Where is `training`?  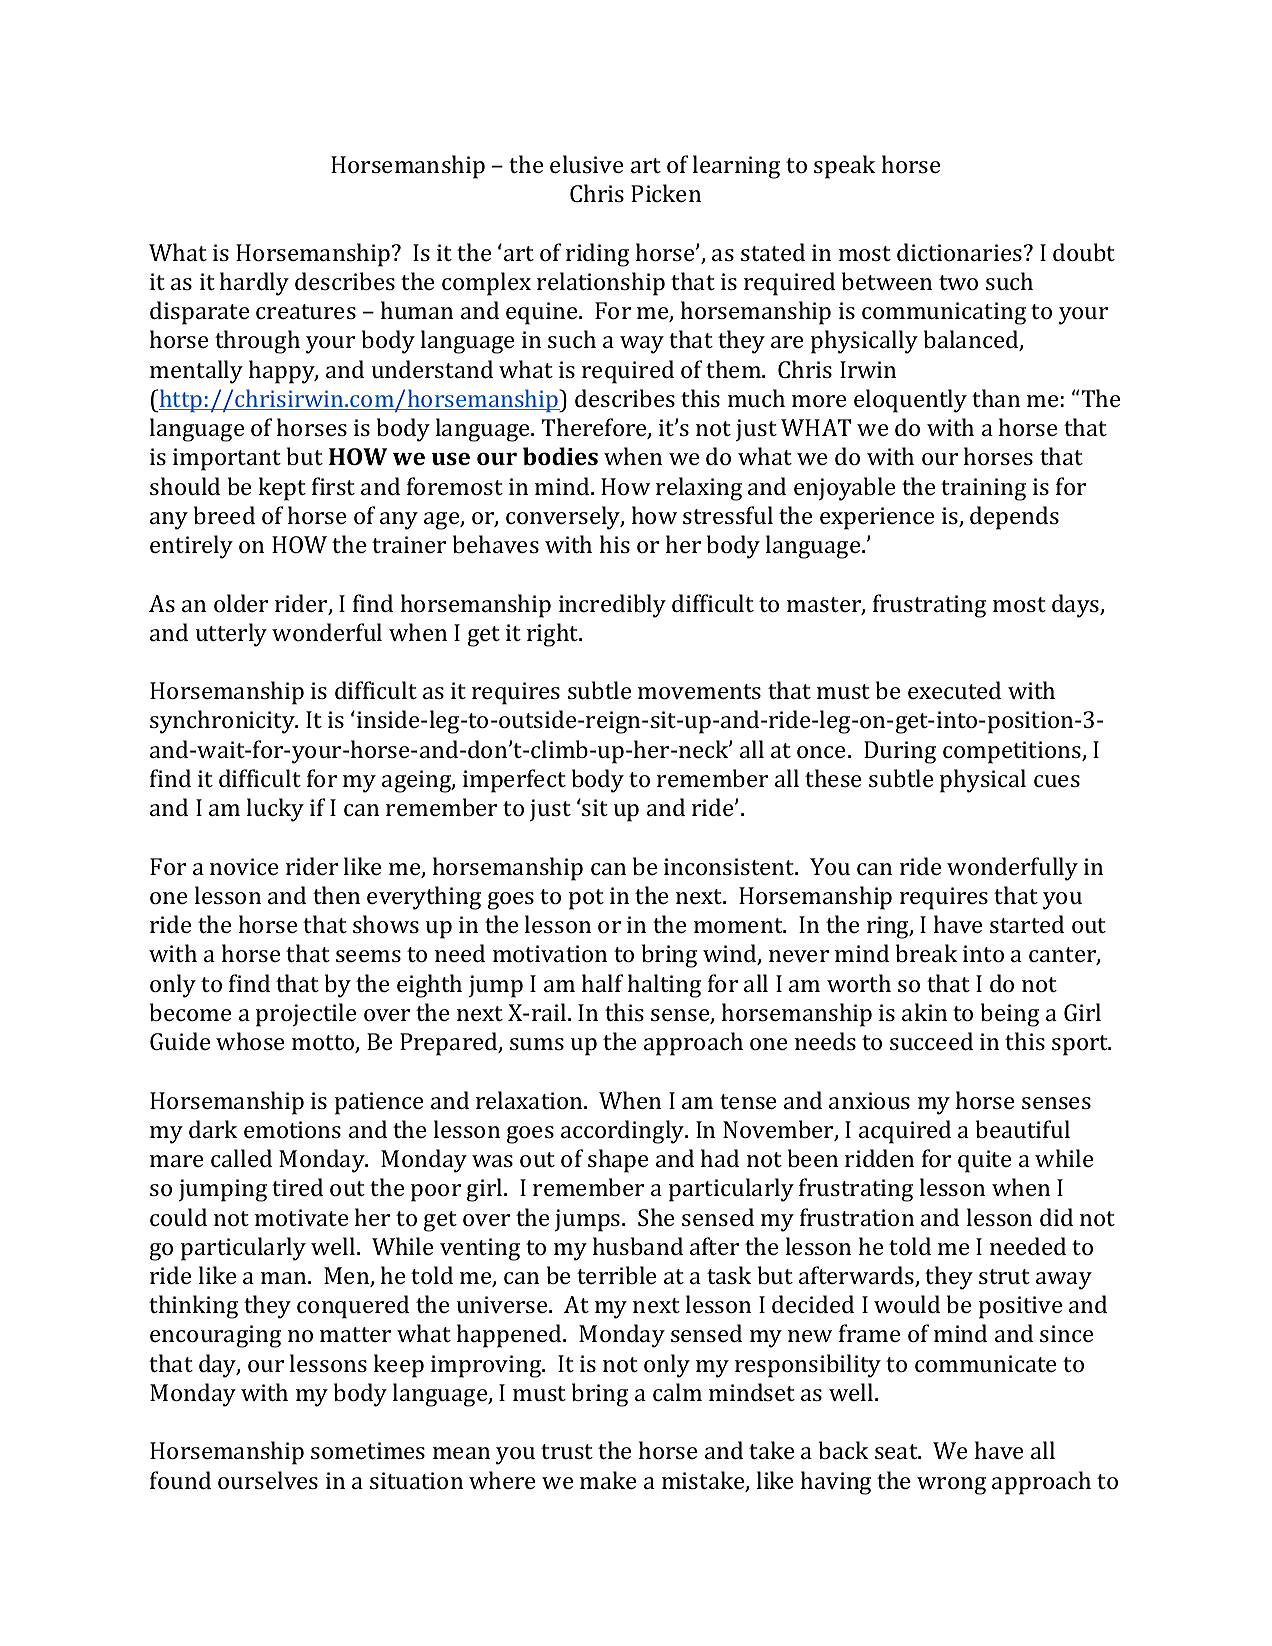
training is located at coordinates (983, 489).
